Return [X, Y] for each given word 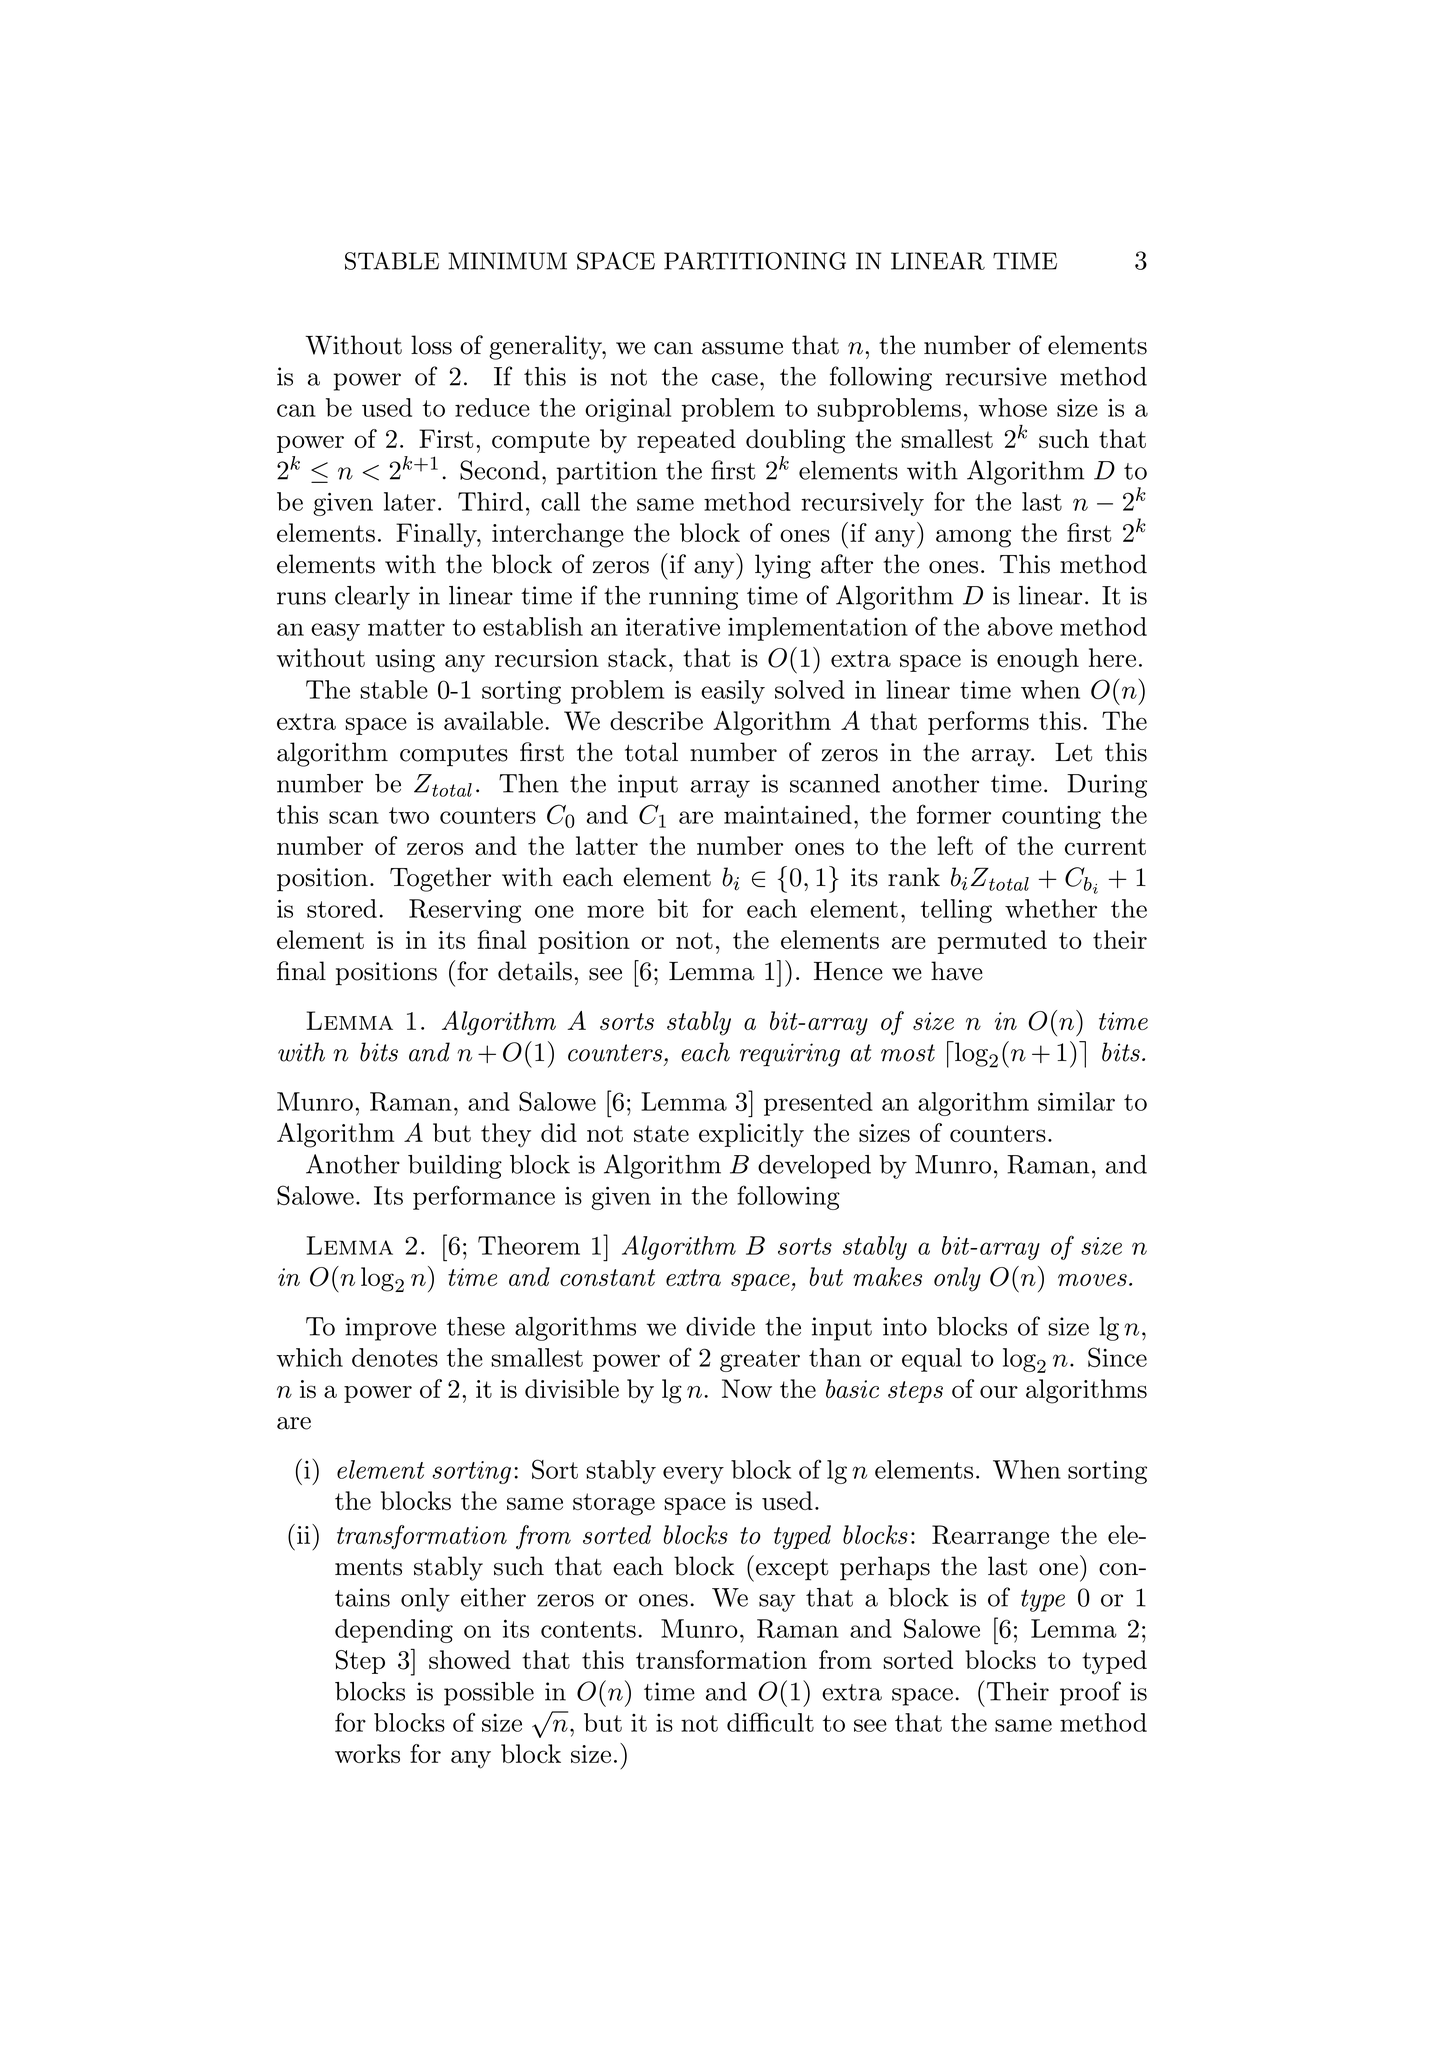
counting [1051, 817]
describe [656, 720]
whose [1012, 407]
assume [742, 348]
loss [431, 345]
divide [720, 1326]
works [367, 1753]
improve [390, 1329]
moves [1092, 1280]
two [409, 815]
